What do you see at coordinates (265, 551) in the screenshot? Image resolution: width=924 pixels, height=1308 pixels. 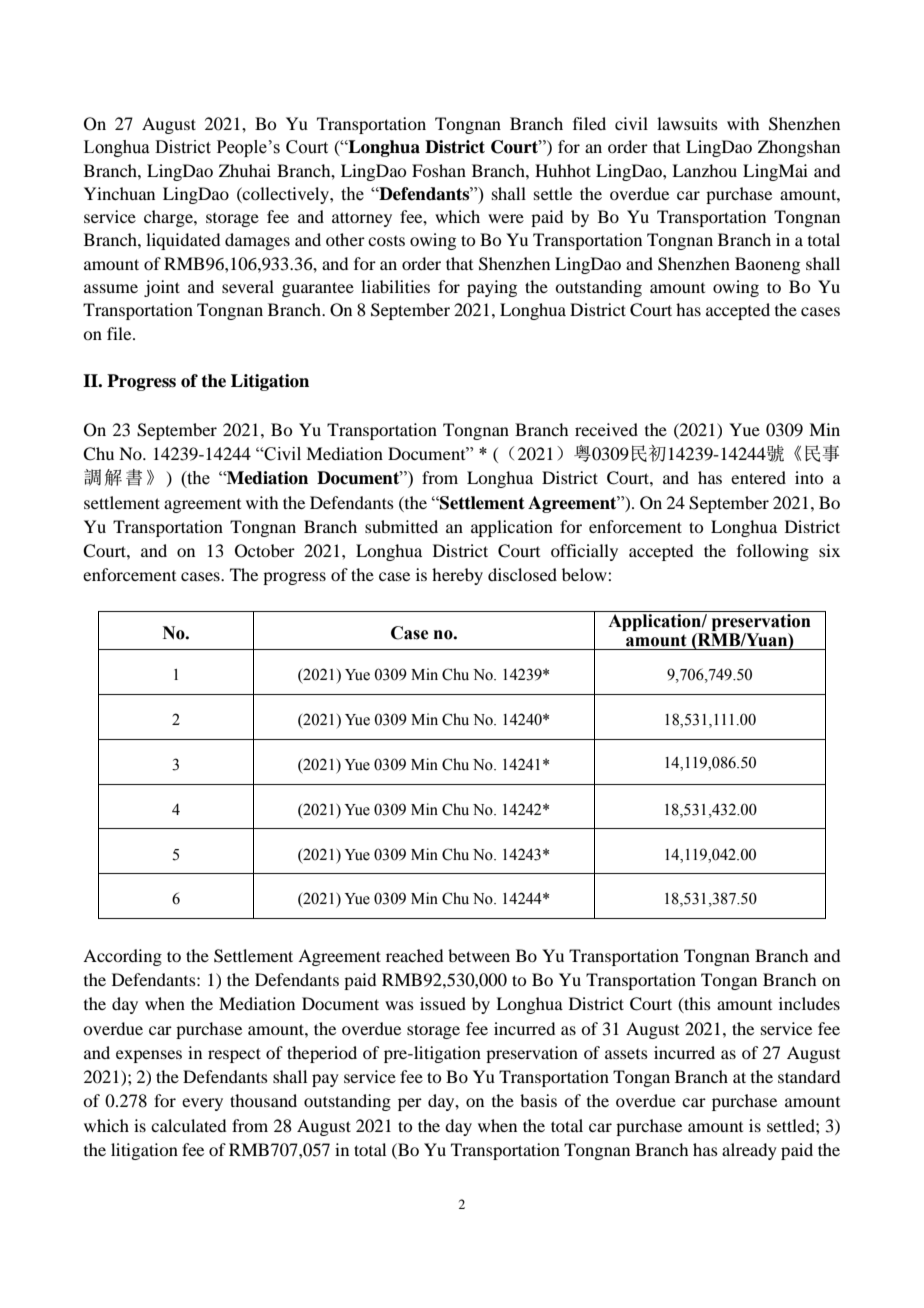 I see `October` at bounding box center [265, 551].
